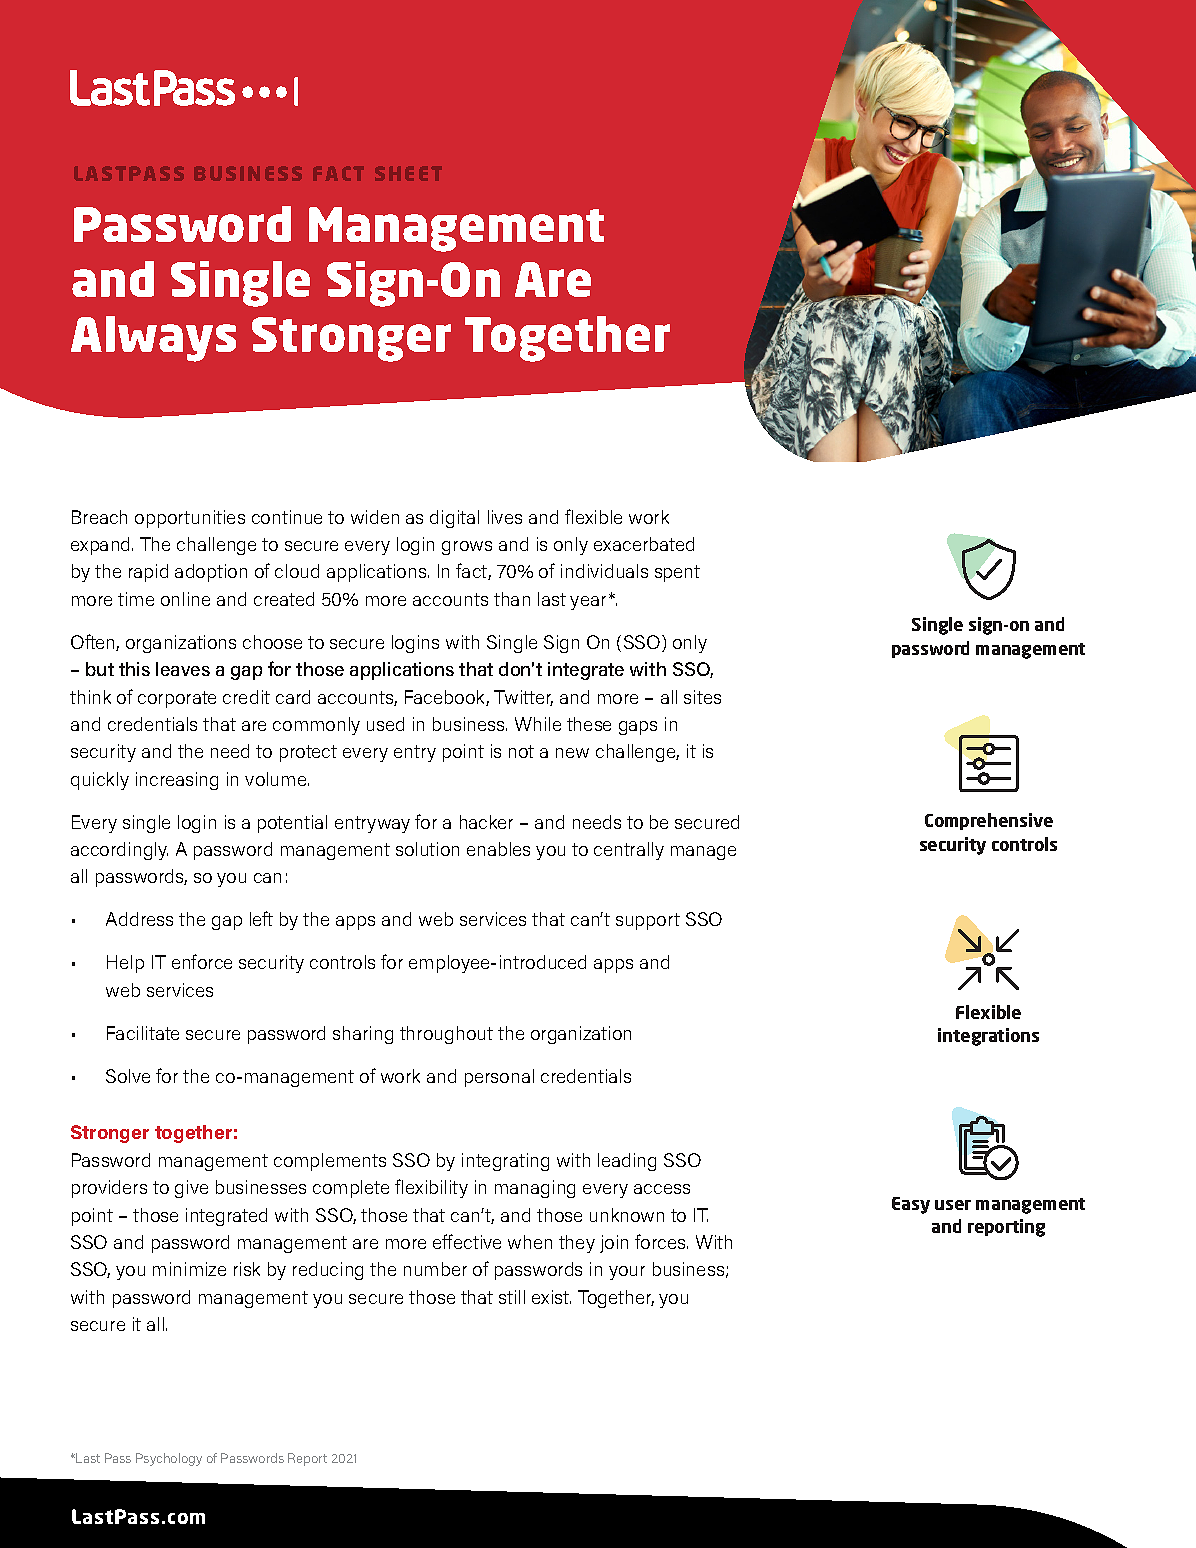 Image resolution: width=1196 pixels, height=1548 pixels. What do you see at coordinates (505, 517) in the screenshot?
I see `lives` at bounding box center [505, 517].
